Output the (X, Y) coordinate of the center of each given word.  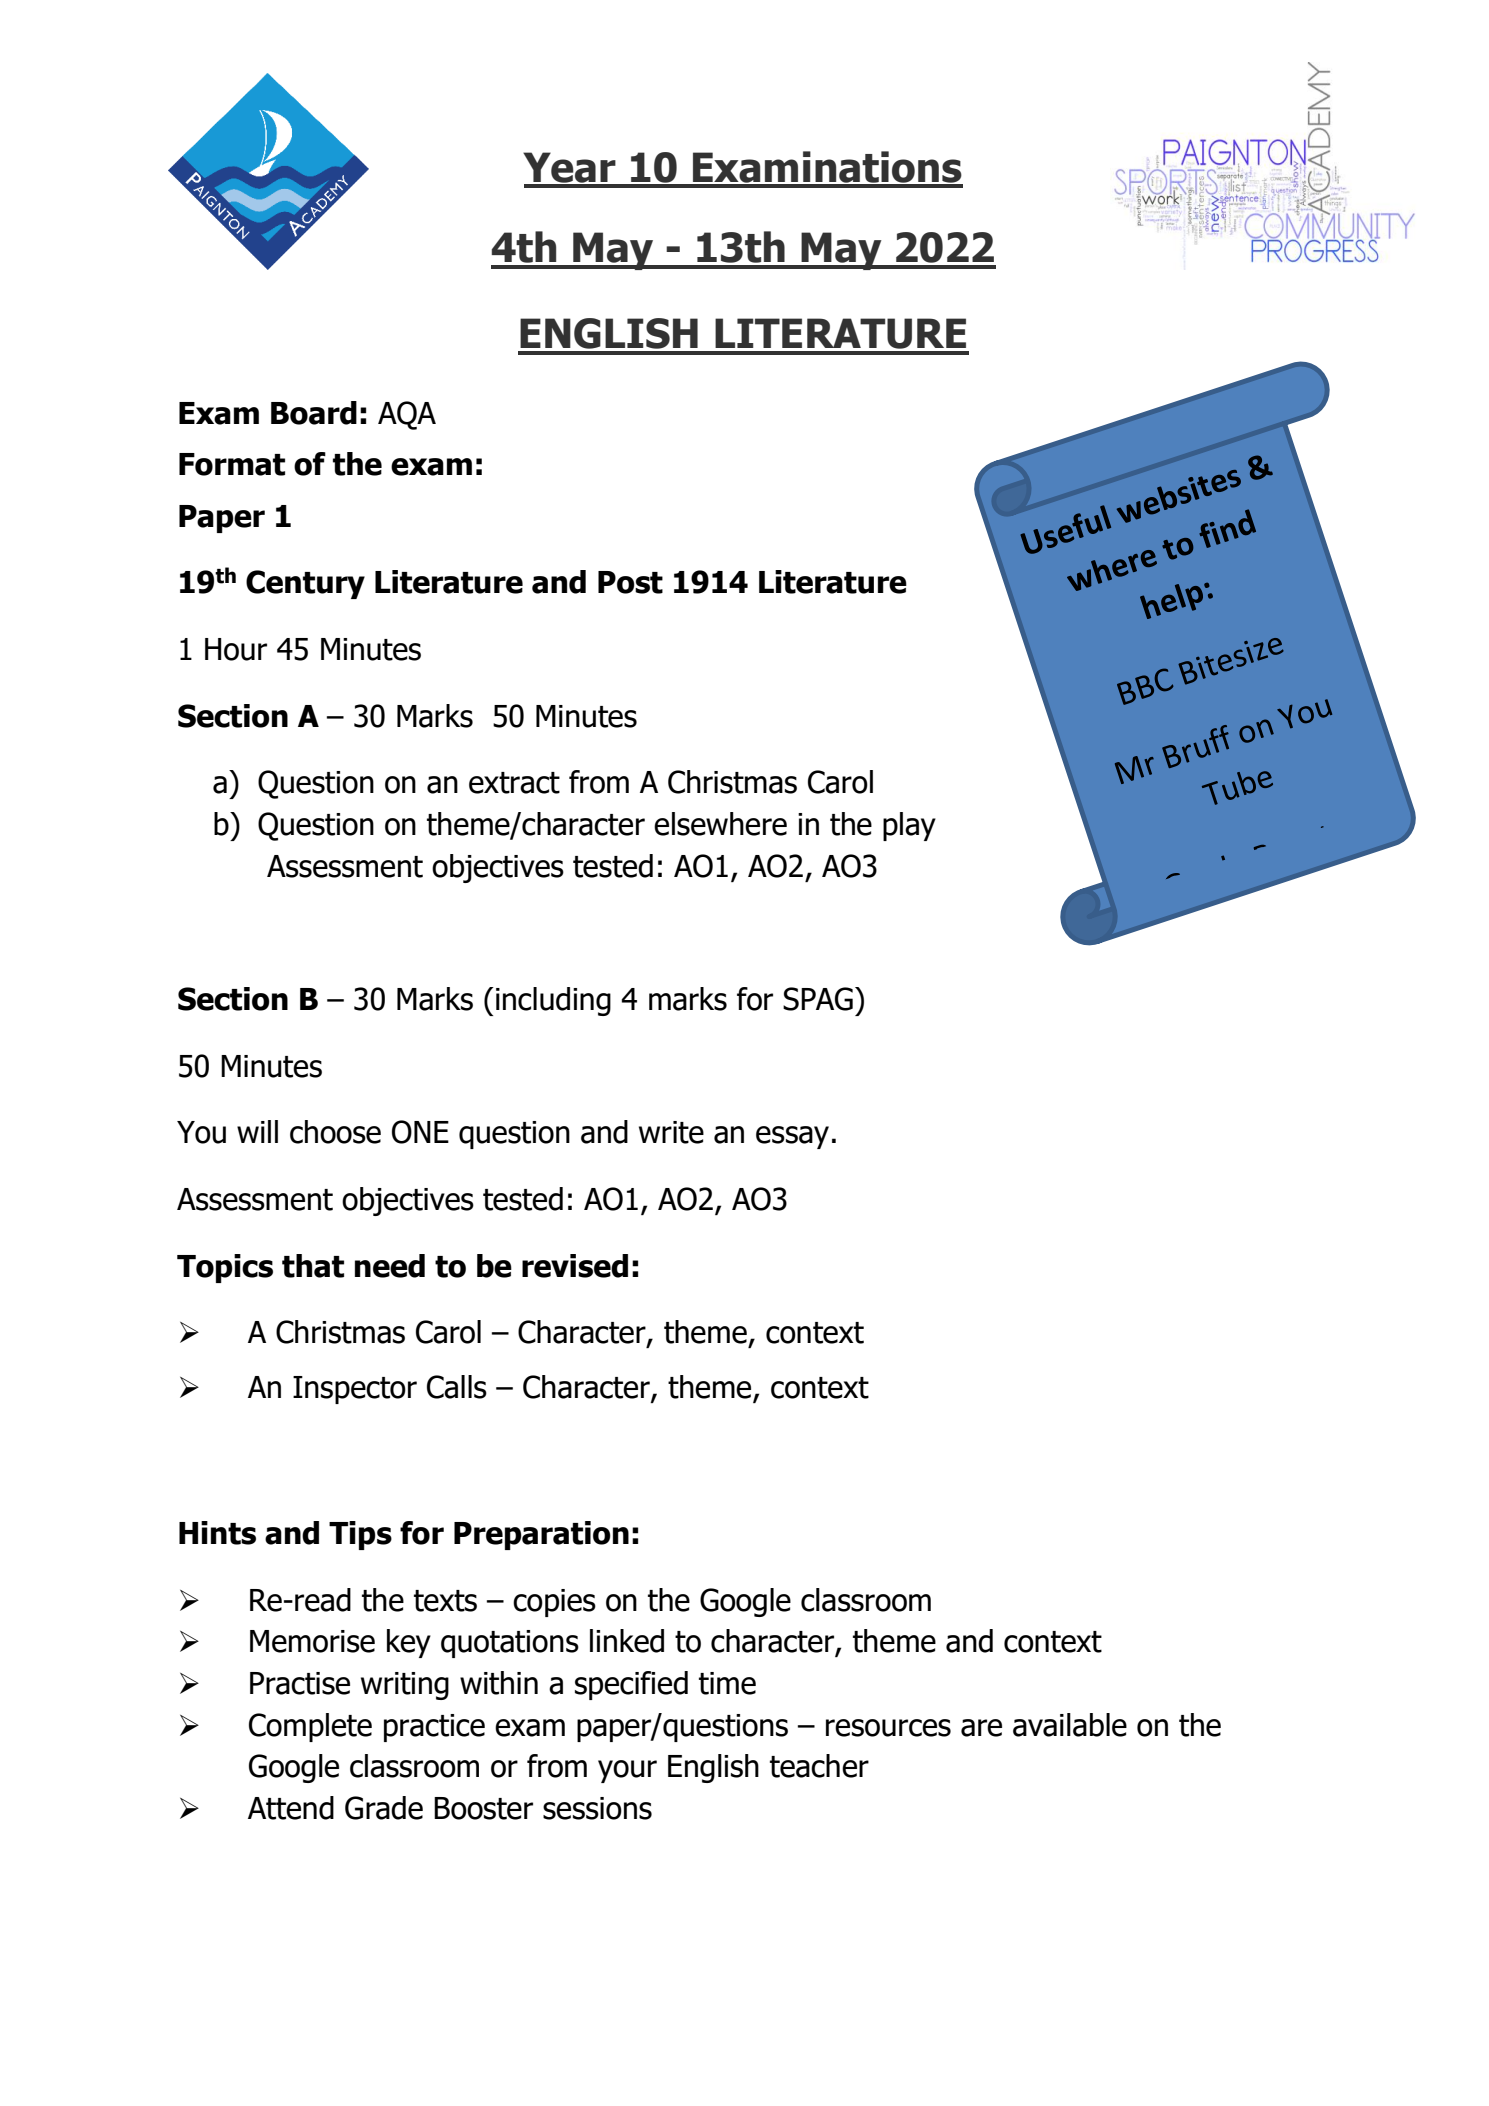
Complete (310, 1727)
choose (335, 1132)
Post (630, 582)
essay (792, 1137)
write (671, 1132)
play (909, 826)
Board (314, 413)
